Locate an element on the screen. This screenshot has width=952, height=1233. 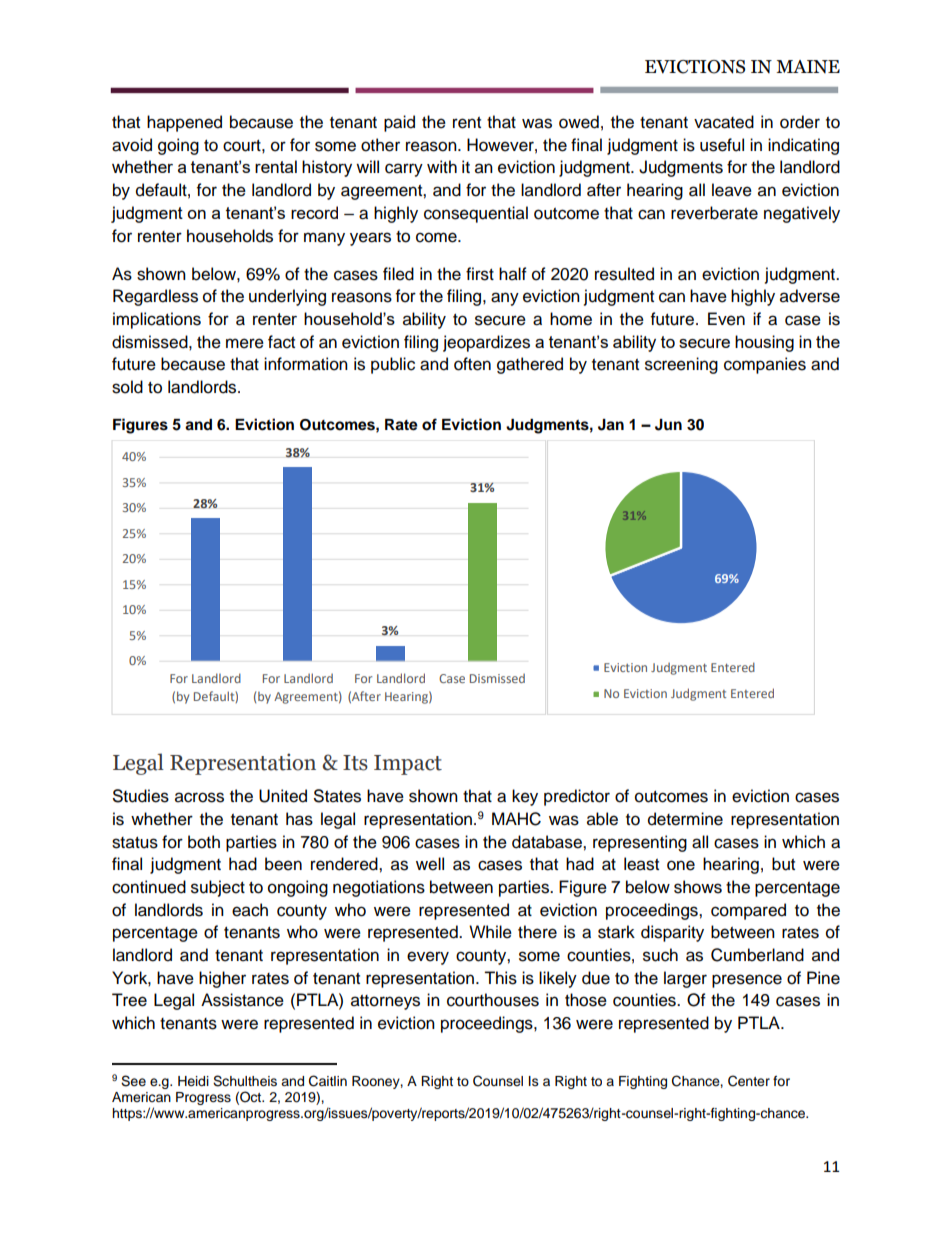
sold is located at coordinates (127, 387).
